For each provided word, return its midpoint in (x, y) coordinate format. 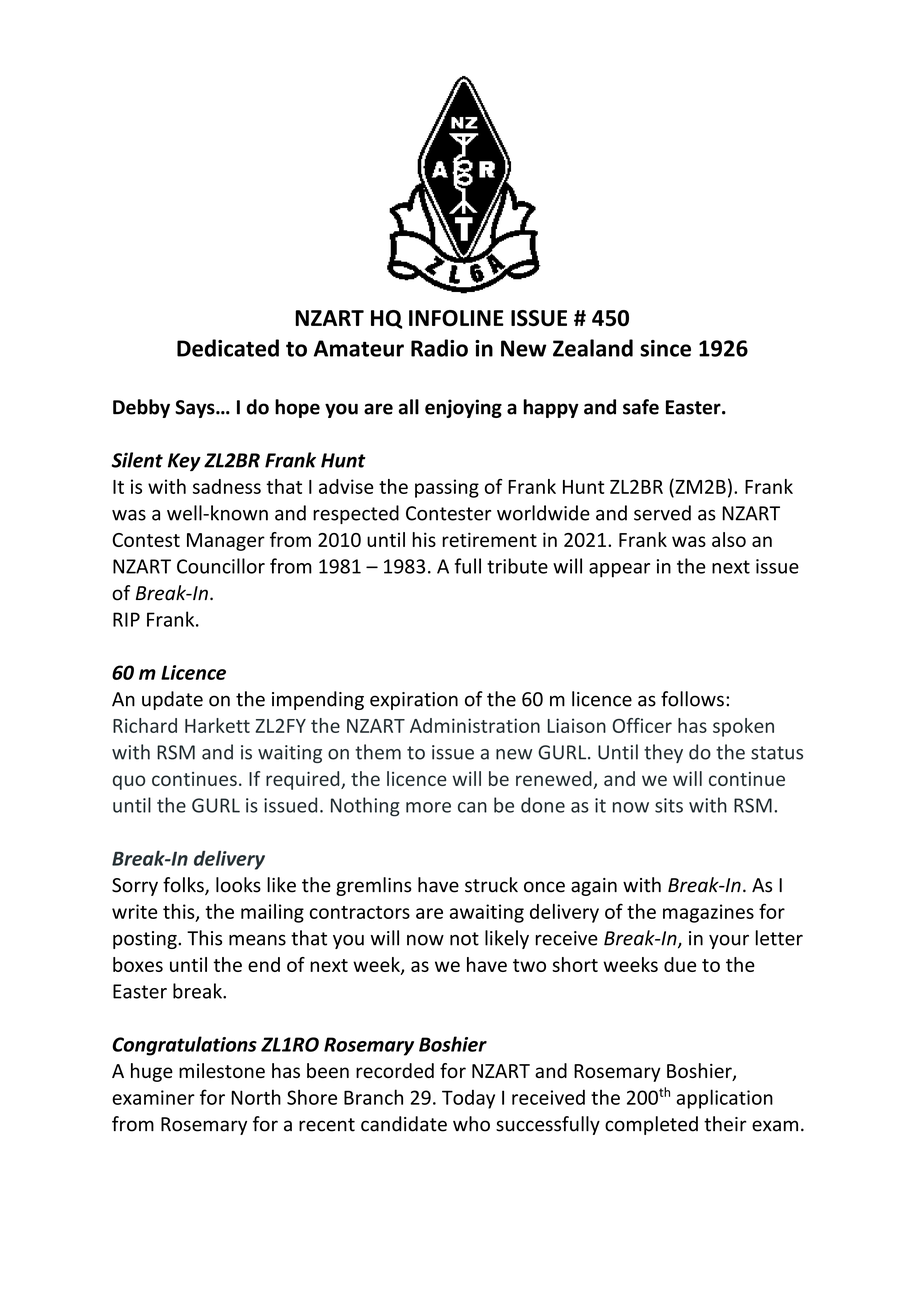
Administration (475, 725)
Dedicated (228, 348)
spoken (743, 727)
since (665, 348)
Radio (439, 348)
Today (468, 1099)
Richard (145, 725)
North (256, 1097)
